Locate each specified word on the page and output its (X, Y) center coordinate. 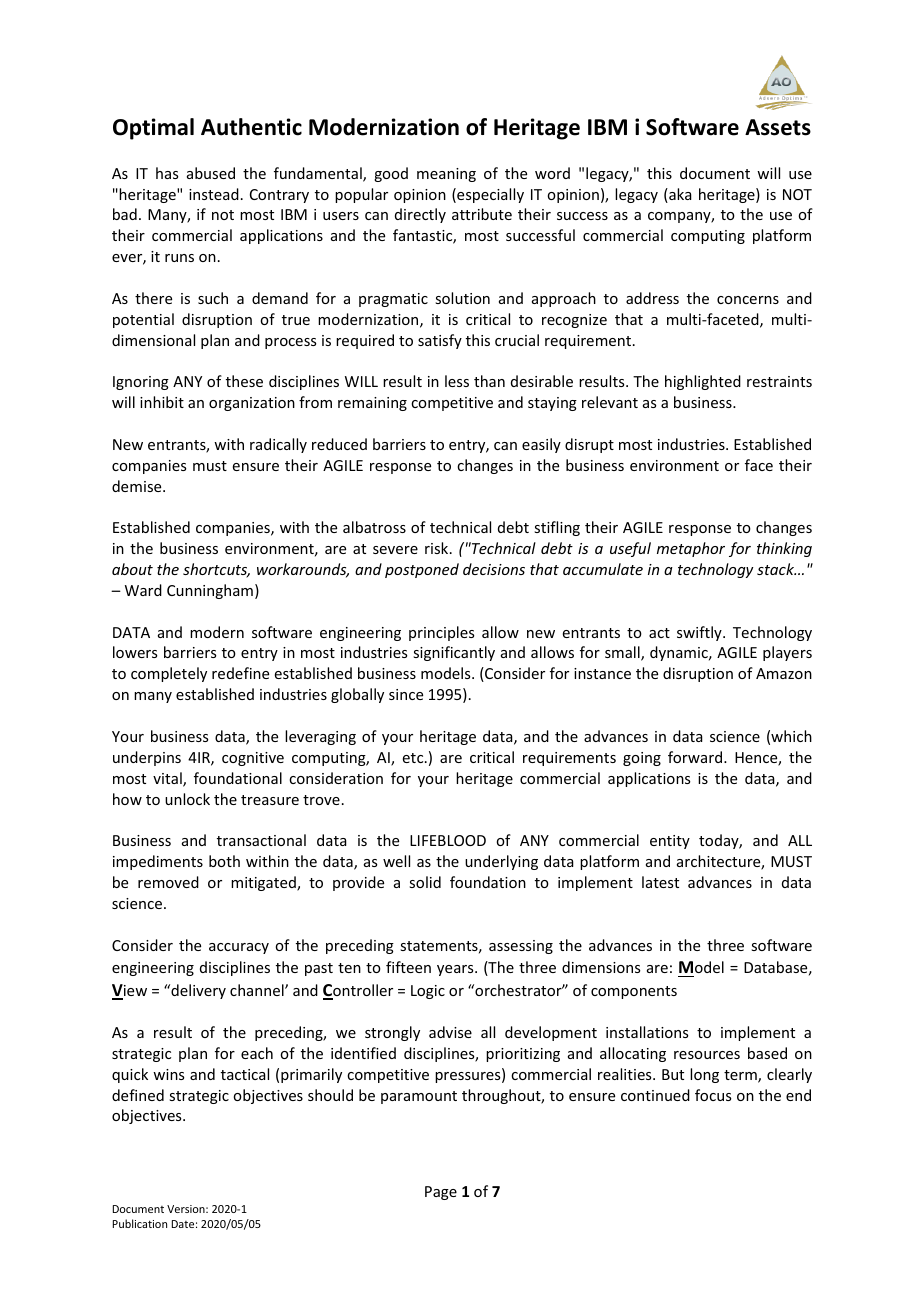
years (456, 970)
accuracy (239, 948)
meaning (446, 175)
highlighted (703, 382)
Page (441, 1193)
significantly (454, 653)
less (457, 381)
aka (679, 195)
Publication (140, 1223)
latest (660, 882)
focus (713, 1095)
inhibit (162, 402)
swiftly (700, 633)
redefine (240, 673)
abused (211, 173)
